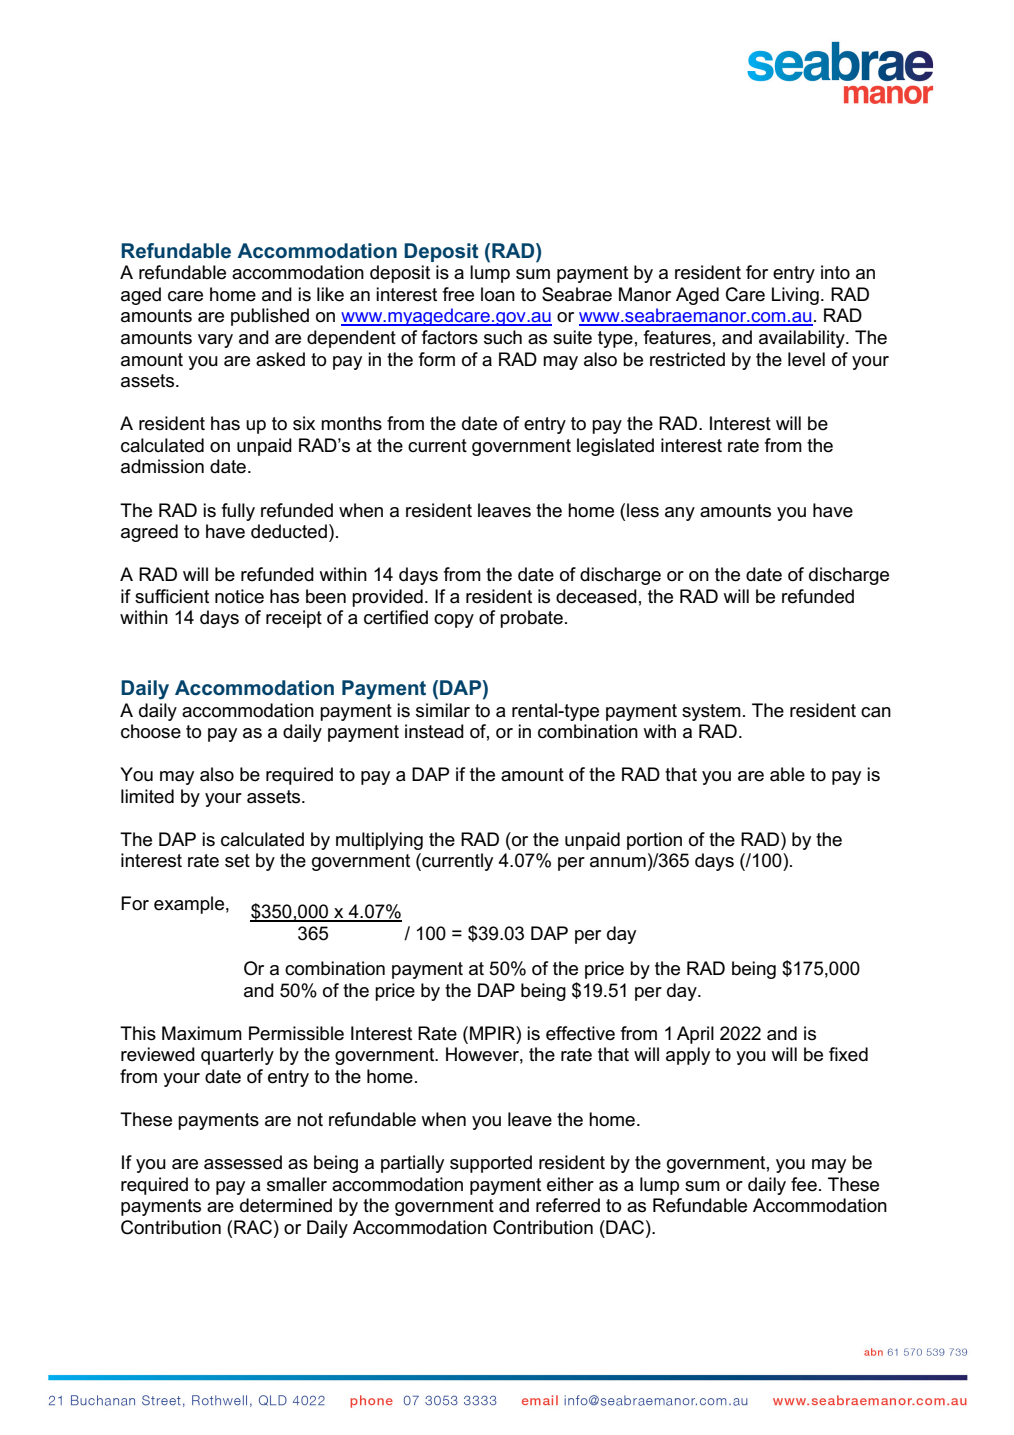 The height and width of the image is (1435, 1014). What do you see at coordinates (270, 317) in the image?
I see `published` at bounding box center [270, 317].
